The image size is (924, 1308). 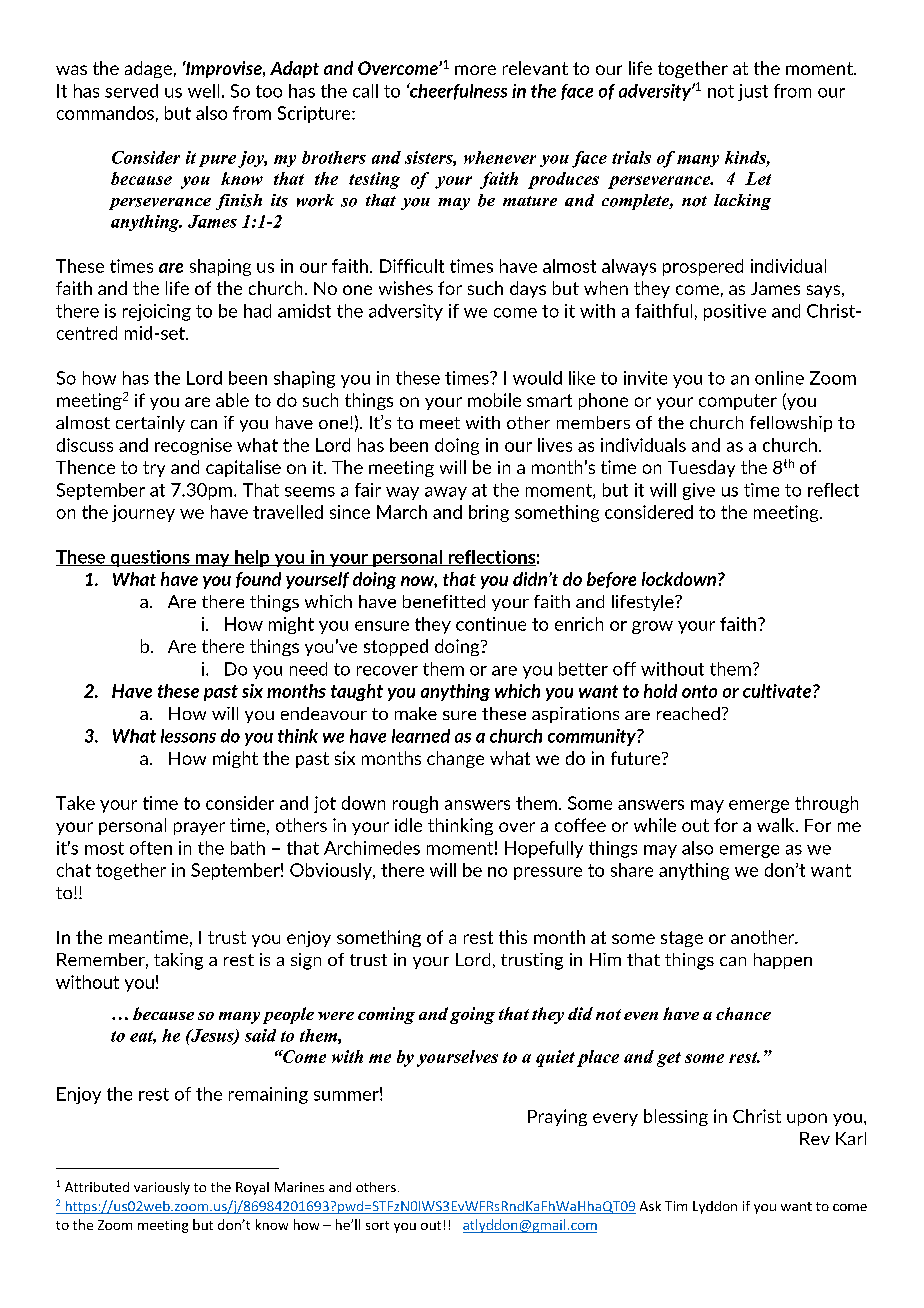 What do you see at coordinates (162, 1188) in the screenshot?
I see `variously` at bounding box center [162, 1188].
